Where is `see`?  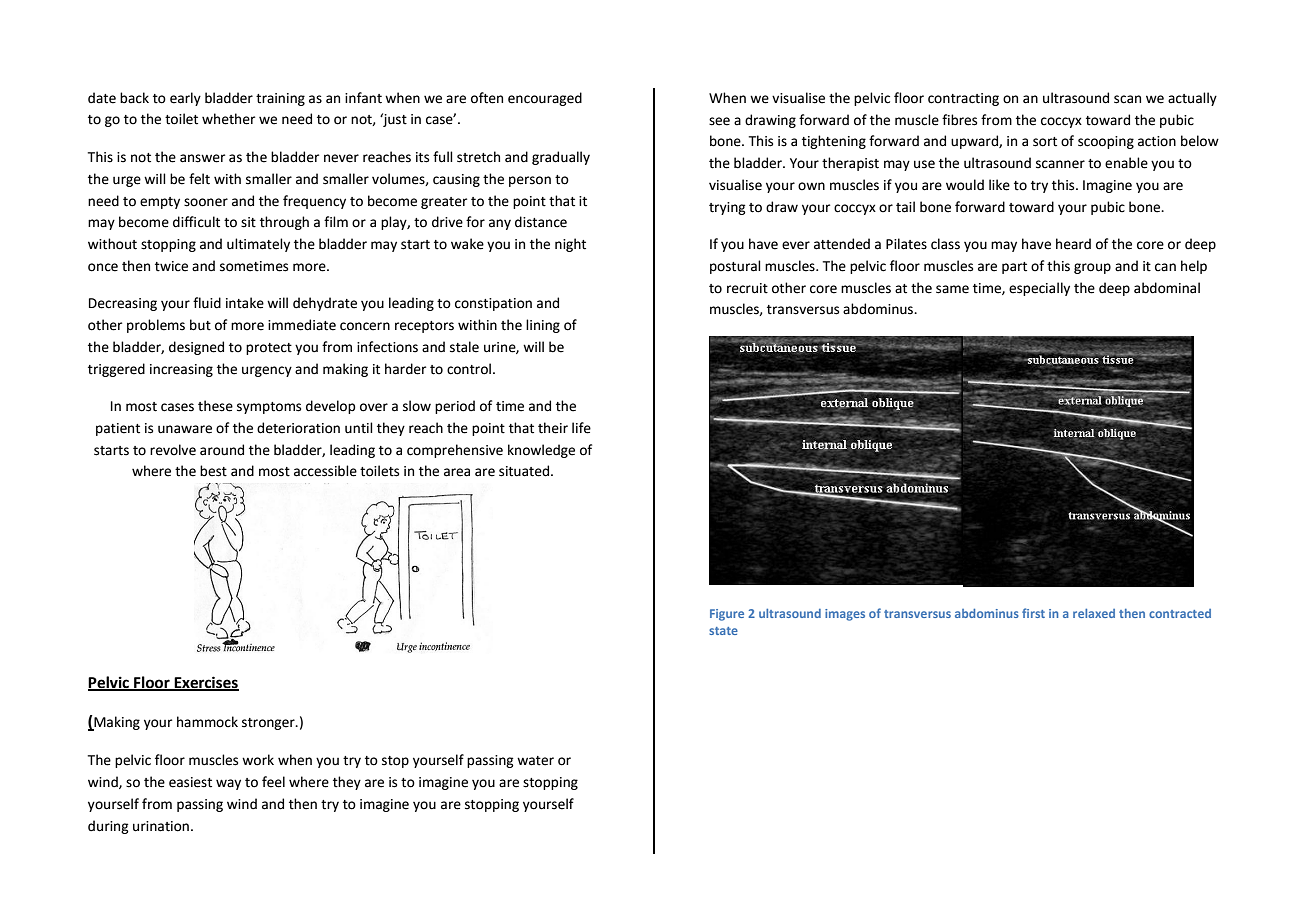
see is located at coordinates (719, 121).
